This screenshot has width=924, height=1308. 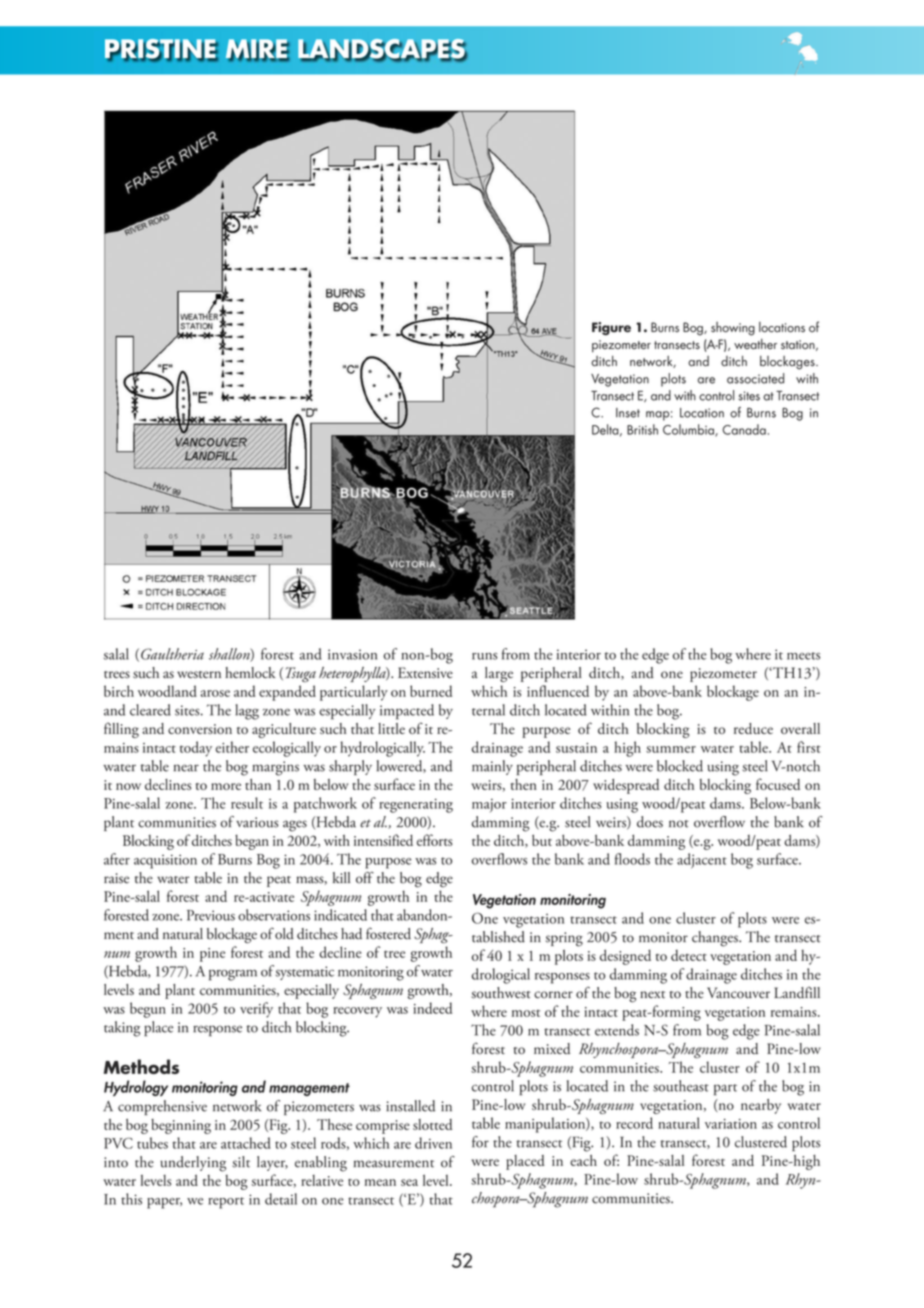 I want to click on sea, so click(x=409, y=1182).
